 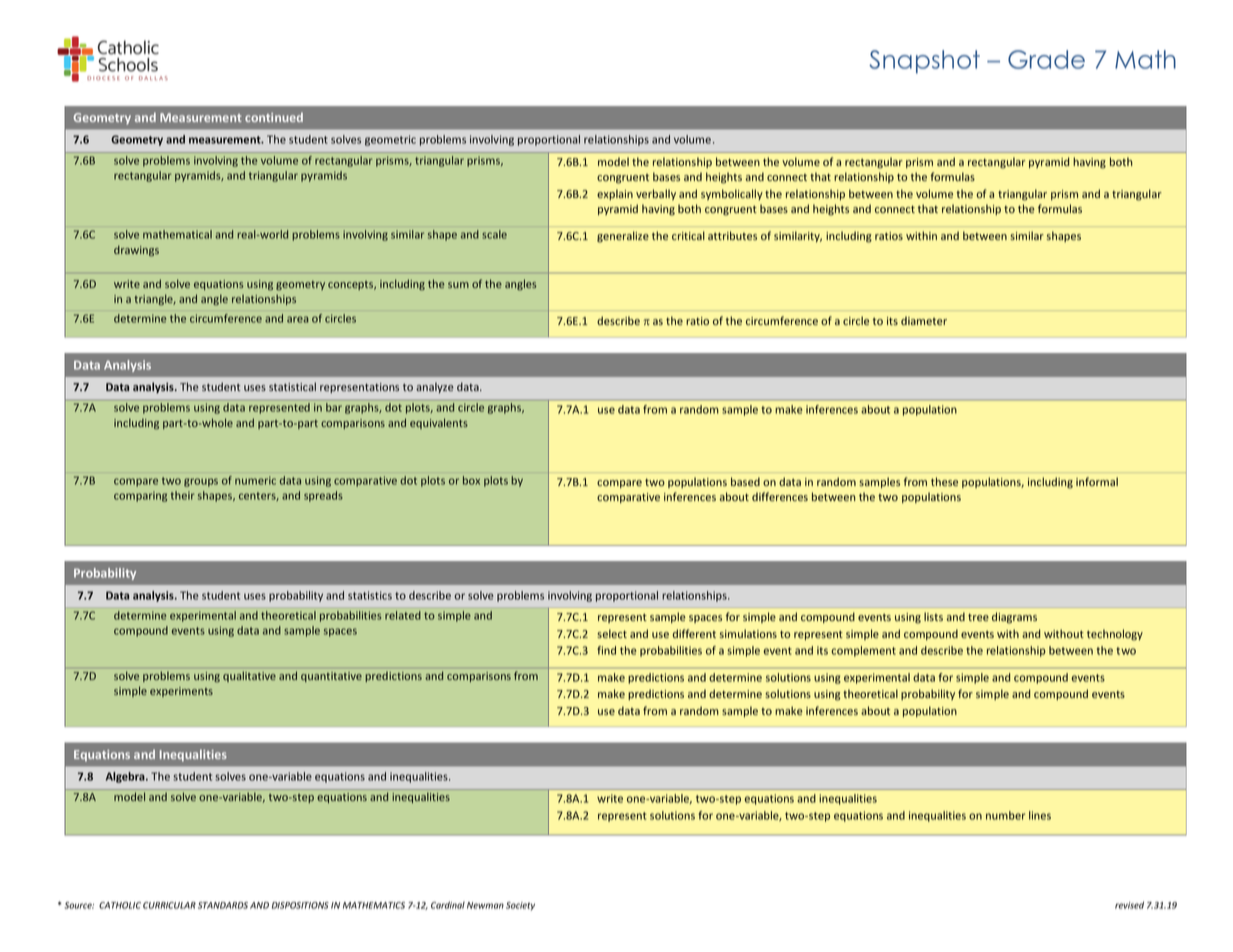 What do you see at coordinates (223, 905) in the image?
I see `STANDARDS` at bounding box center [223, 905].
